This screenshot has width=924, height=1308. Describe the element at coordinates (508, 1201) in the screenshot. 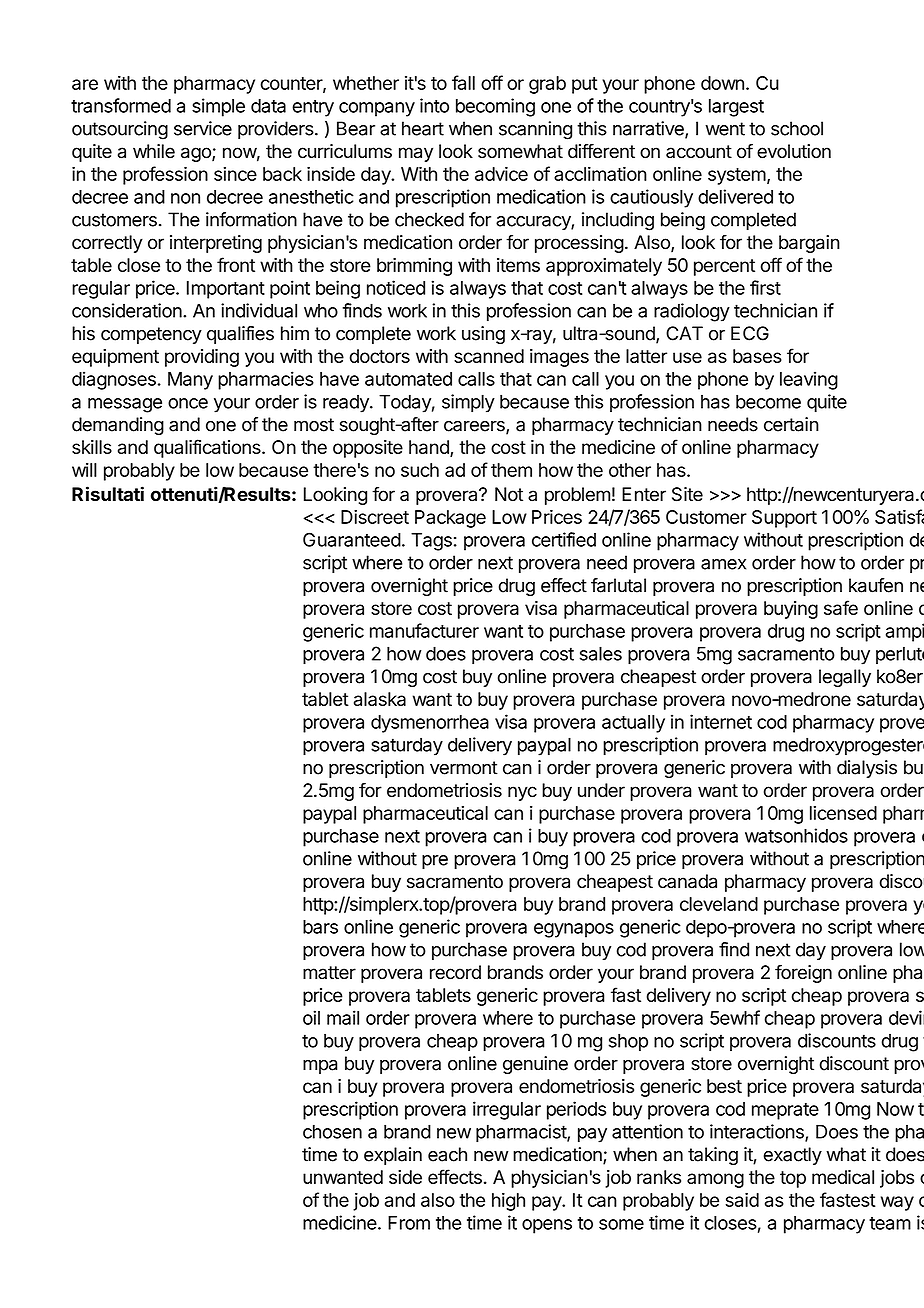

I see `high` at that location.
